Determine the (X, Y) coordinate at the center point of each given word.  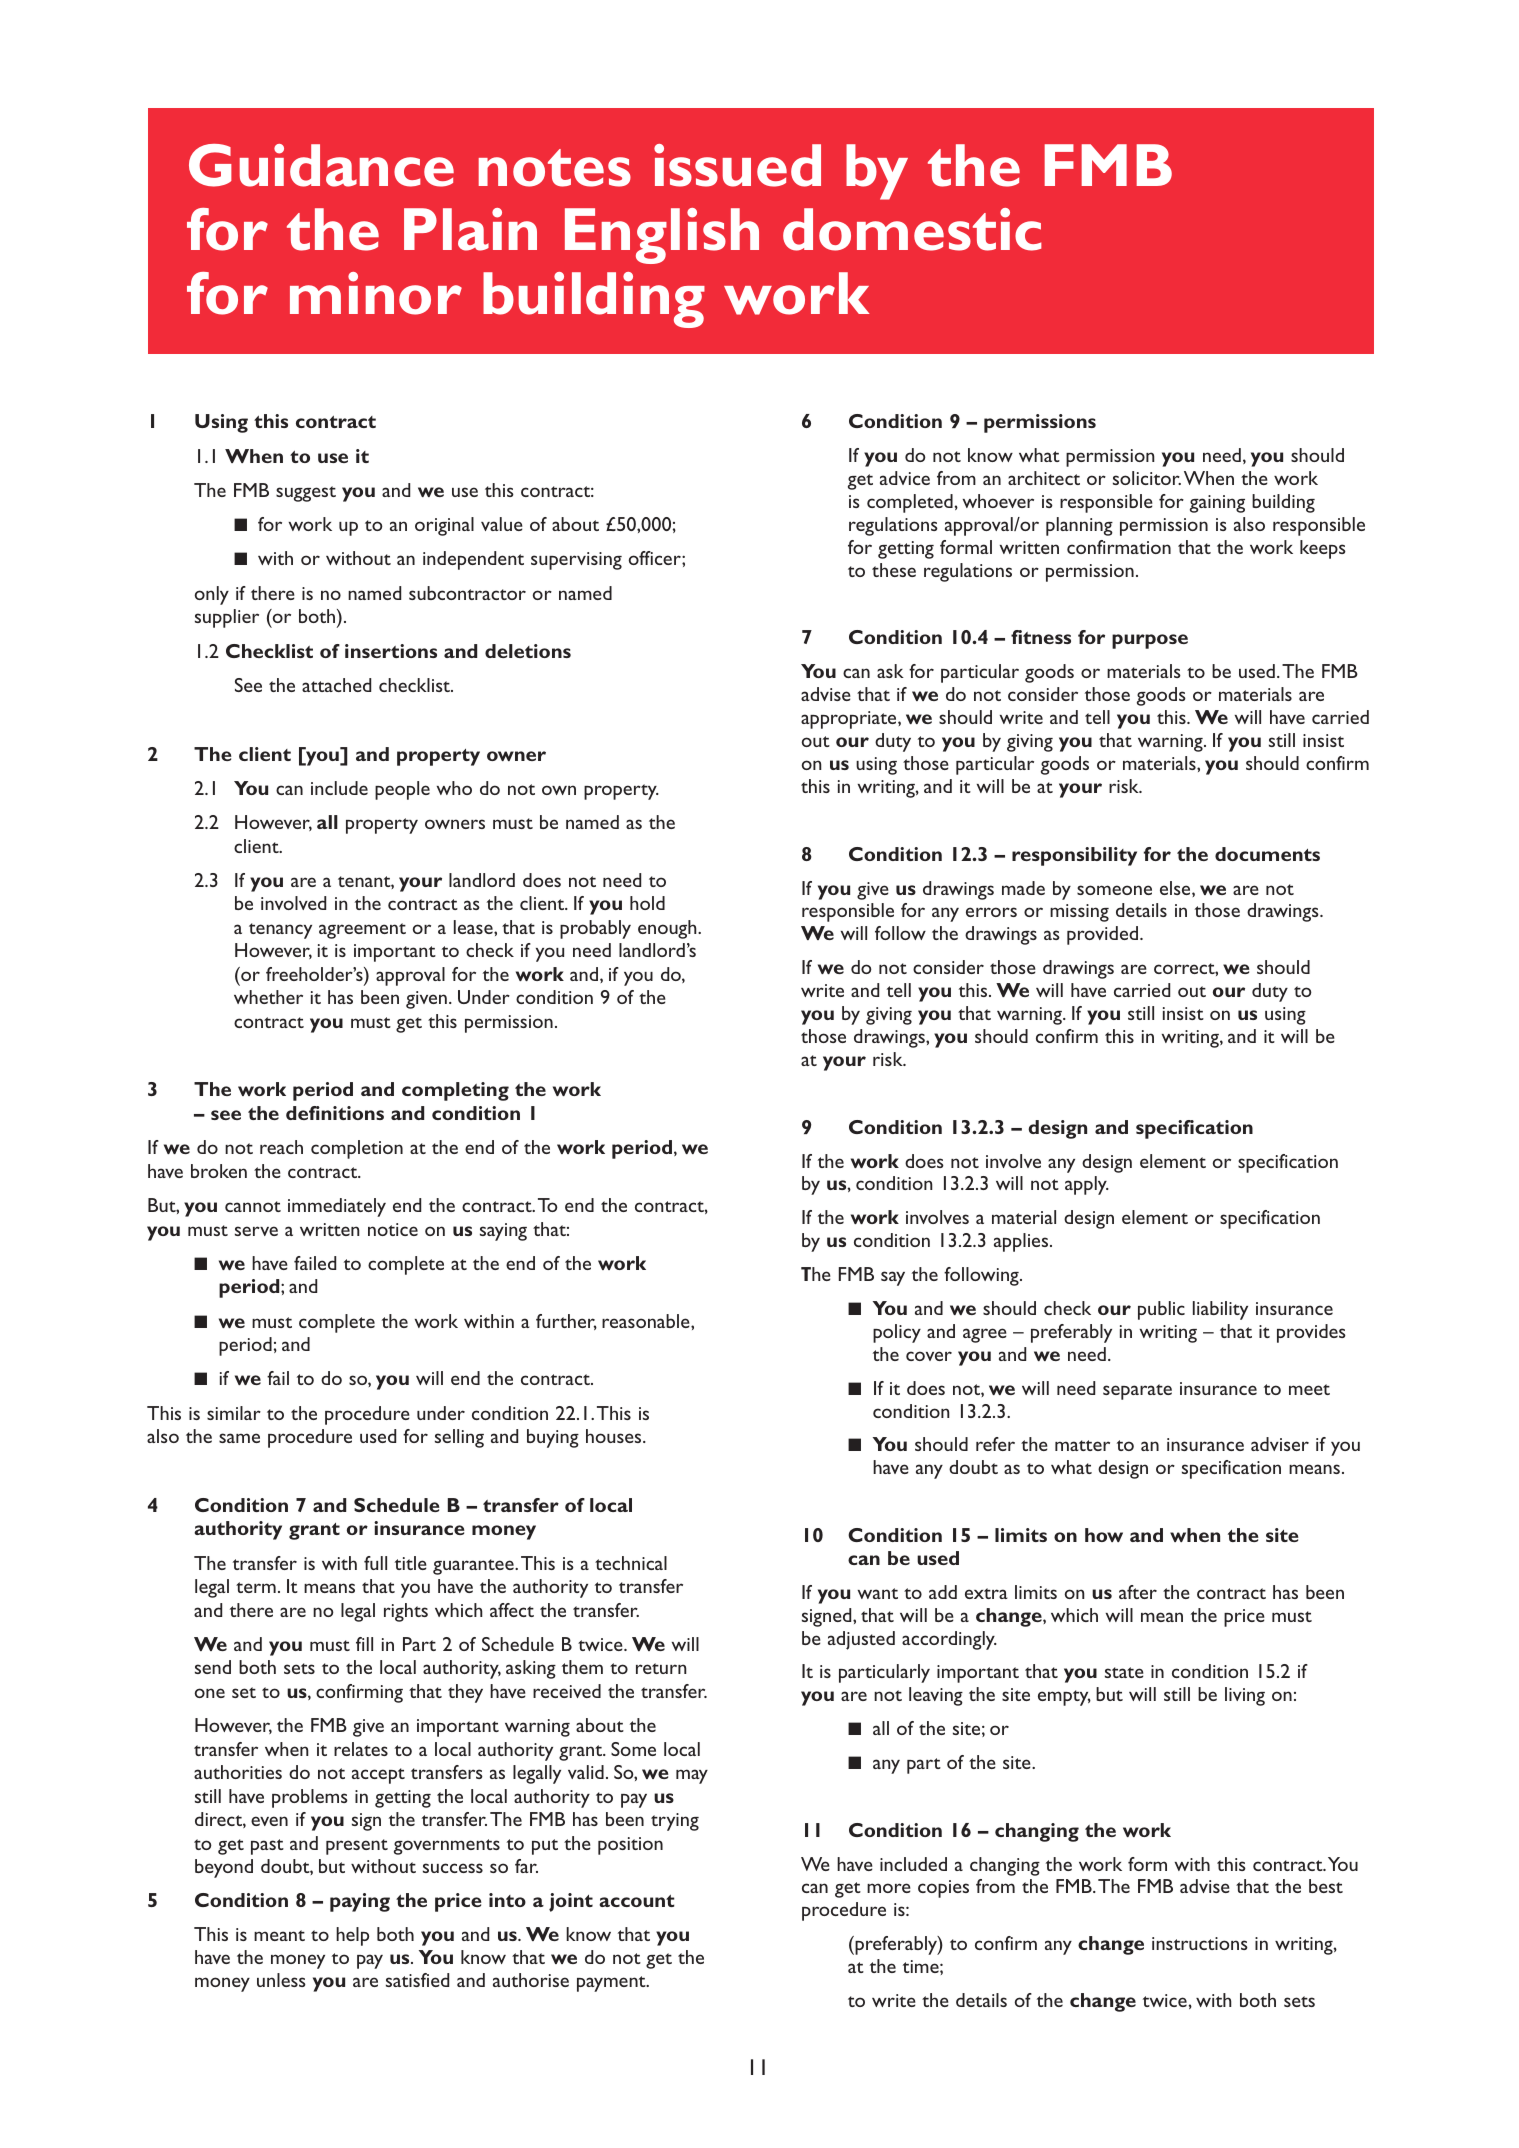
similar (234, 1413)
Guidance (321, 165)
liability (1220, 1310)
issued (737, 165)
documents (1267, 854)
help (352, 1936)
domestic (912, 229)
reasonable (647, 1321)
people (402, 790)
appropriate (850, 720)
